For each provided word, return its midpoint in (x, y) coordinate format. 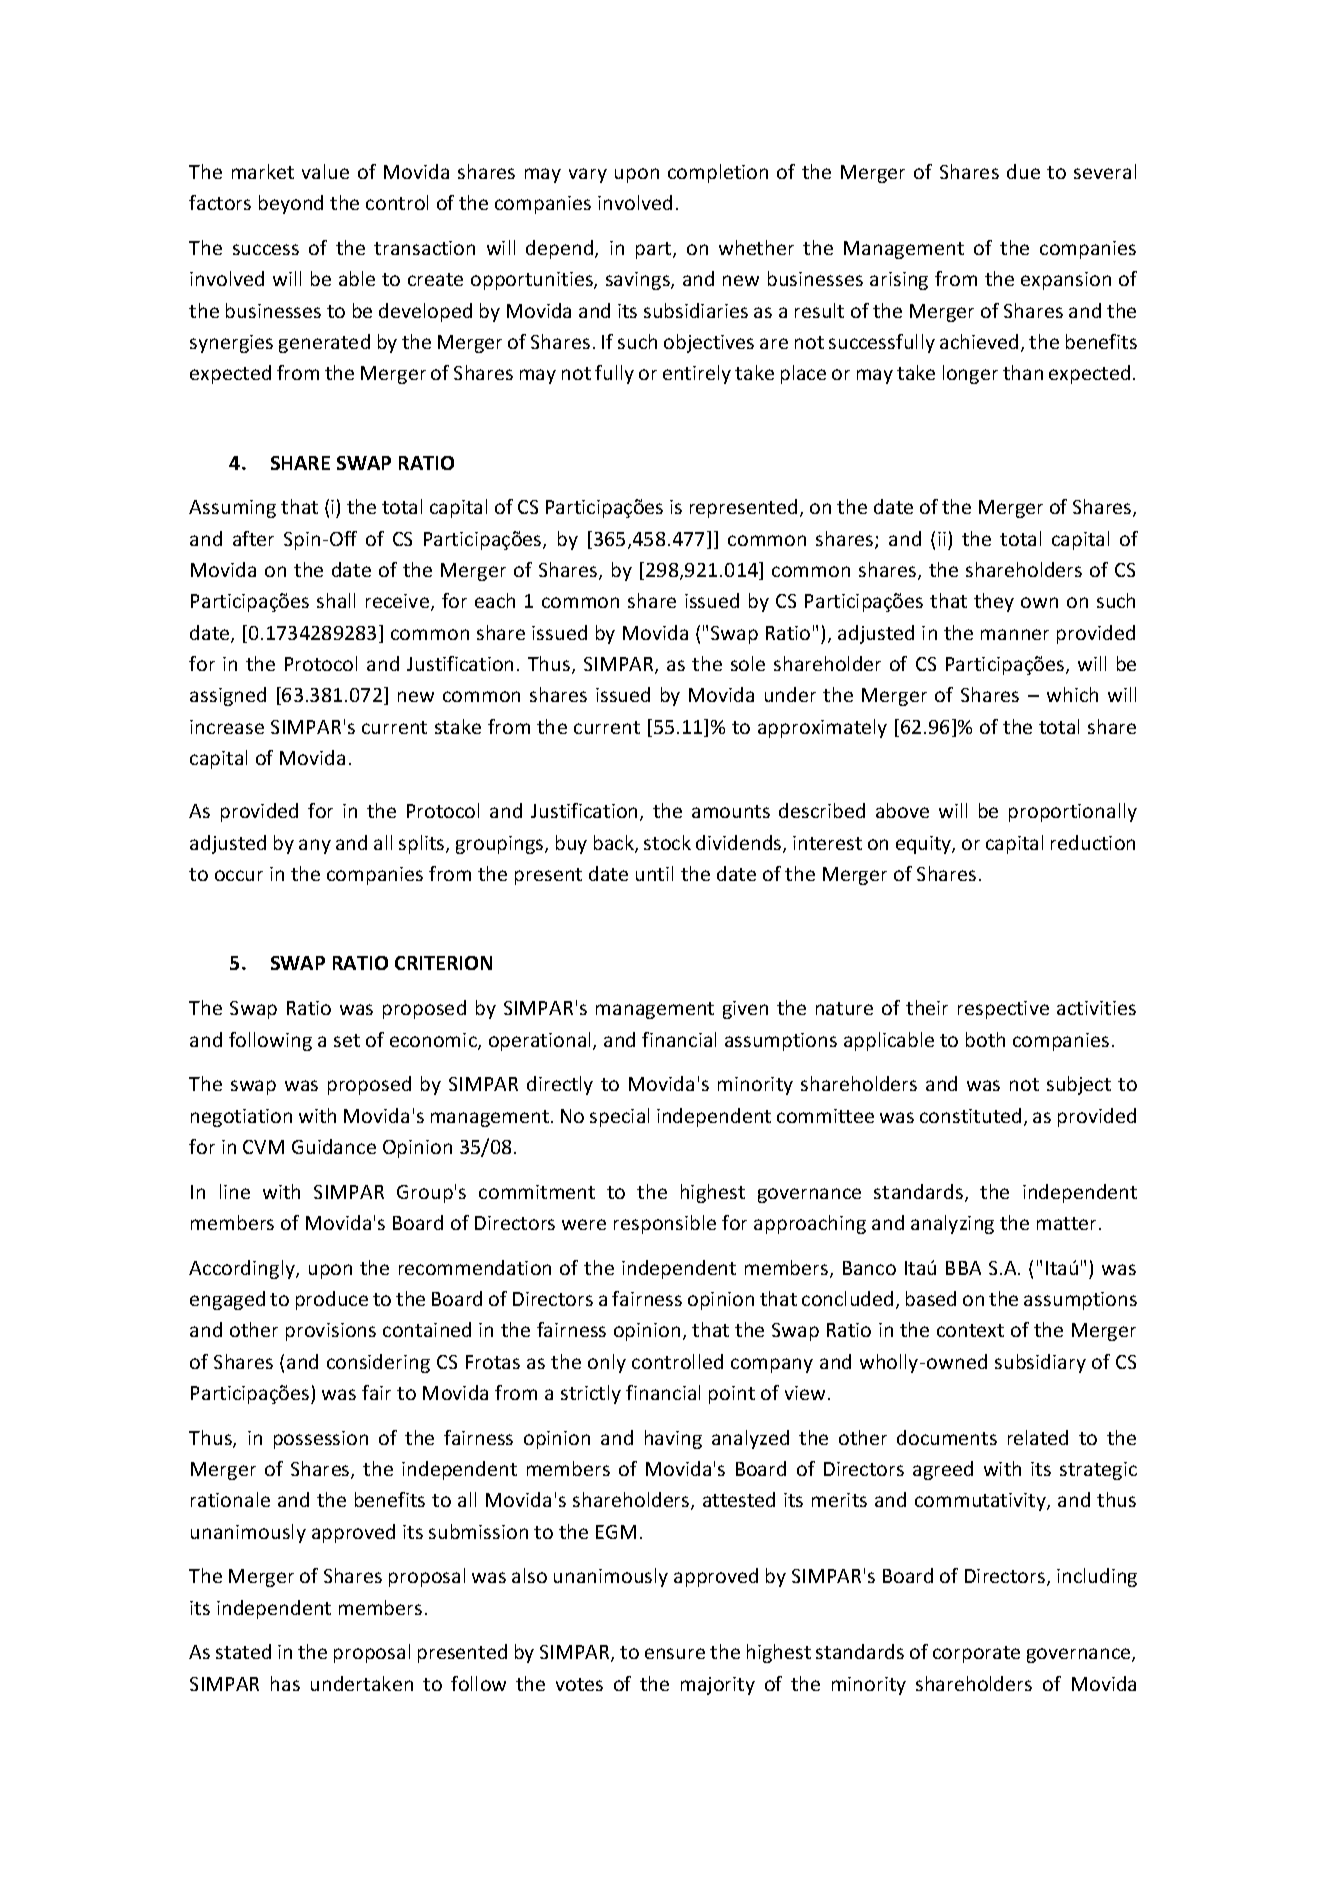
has (285, 1683)
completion (718, 173)
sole (748, 663)
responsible (665, 1224)
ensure (675, 1653)
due (1023, 171)
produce (332, 1300)
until (654, 873)
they (994, 602)
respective (1003, 1010)
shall (336, 600)
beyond (291, 204)
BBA (963, 1268)
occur (239, 875)
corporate (976, 1654)
